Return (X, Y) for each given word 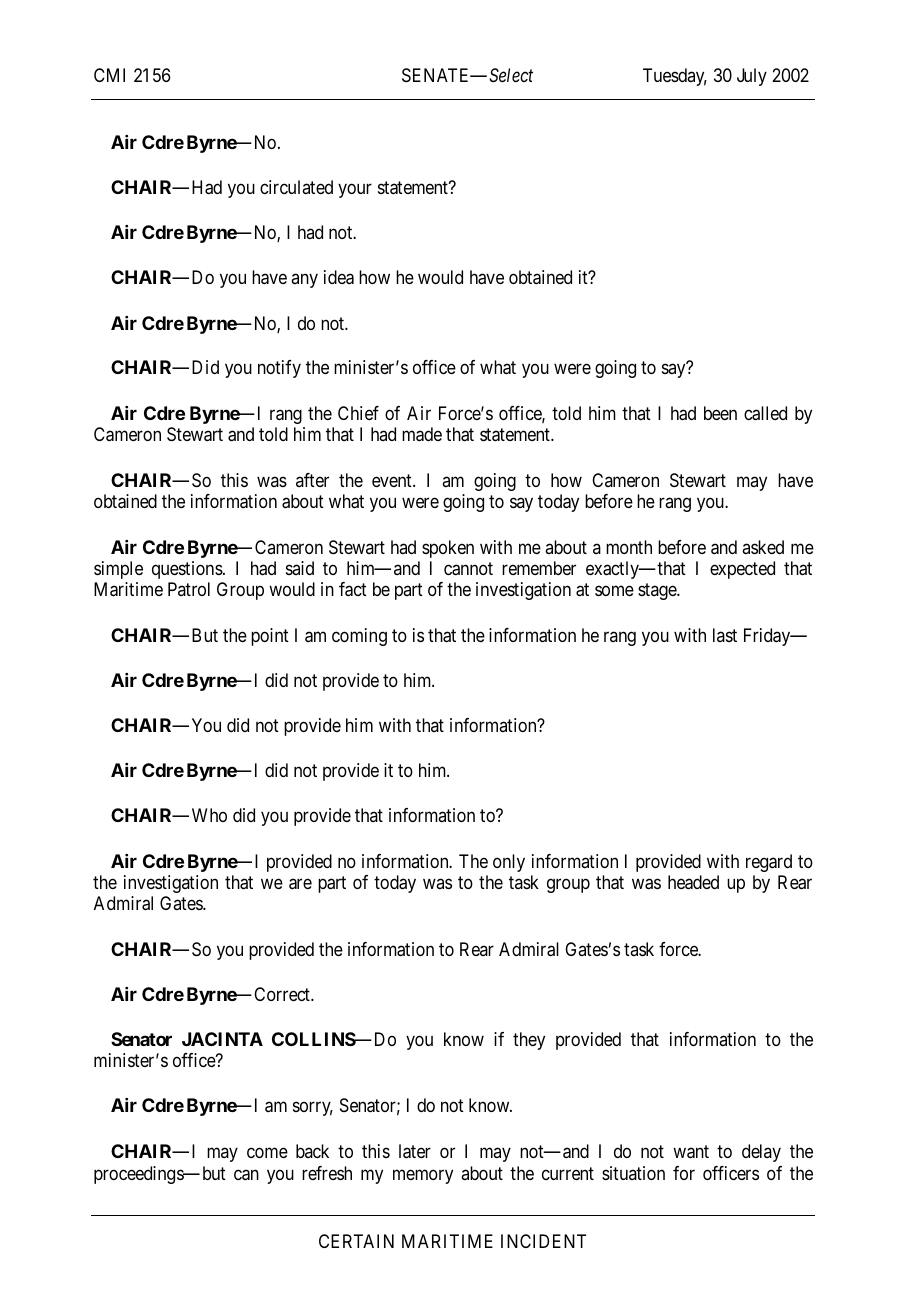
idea (339, 277)
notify (279, 369)
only (509, 863)
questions (187, 570)
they (529, 1041)
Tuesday (675, 77)
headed (693, 882)
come (267, 1152)
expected (742, 570)
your (355, 191)
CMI (109, 75)
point (270, 637)
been (720, 413)
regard (769, 863)
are (300, 884)
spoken (448, 549)
